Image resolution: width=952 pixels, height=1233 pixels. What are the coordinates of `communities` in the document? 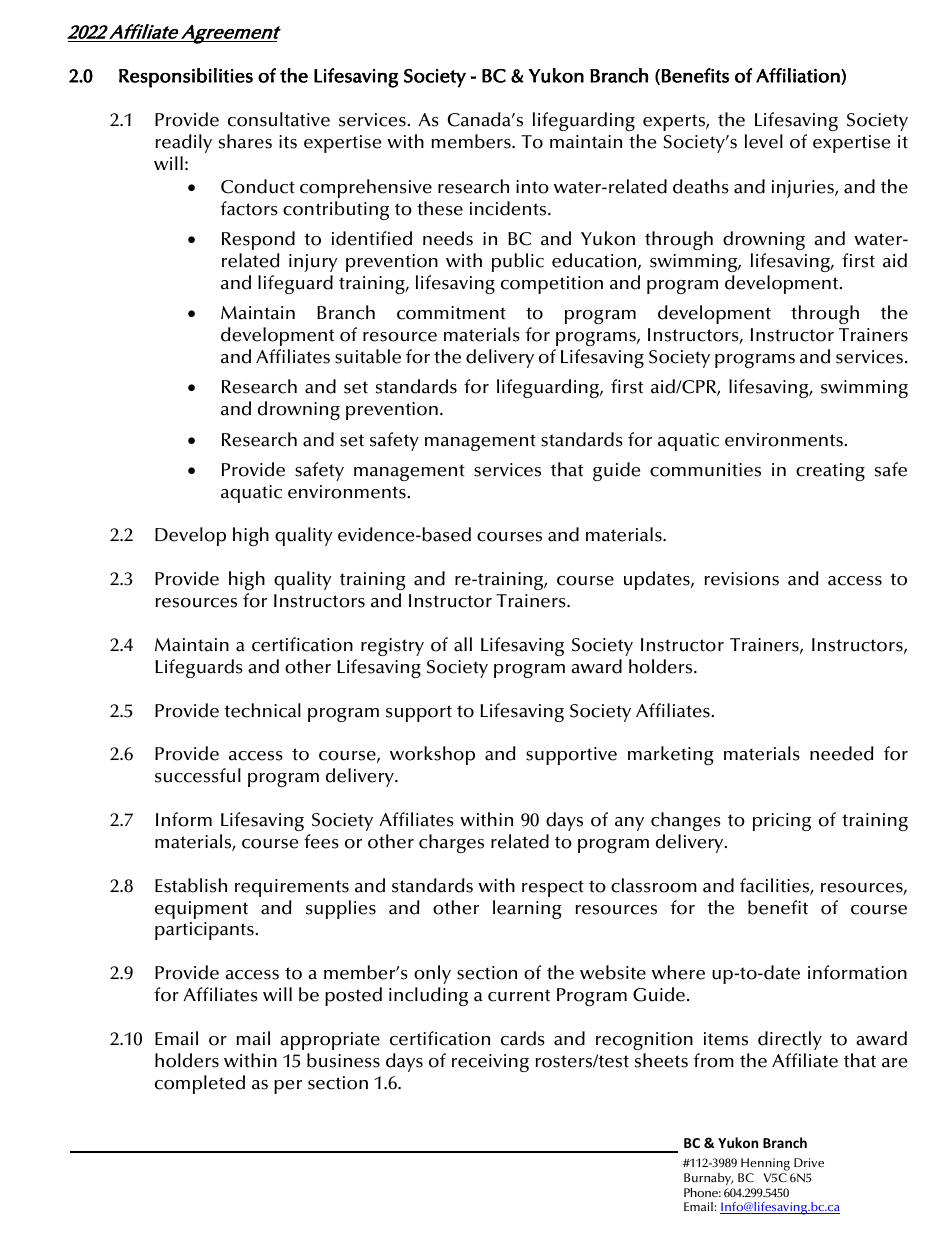 It's located at (705, 470).
